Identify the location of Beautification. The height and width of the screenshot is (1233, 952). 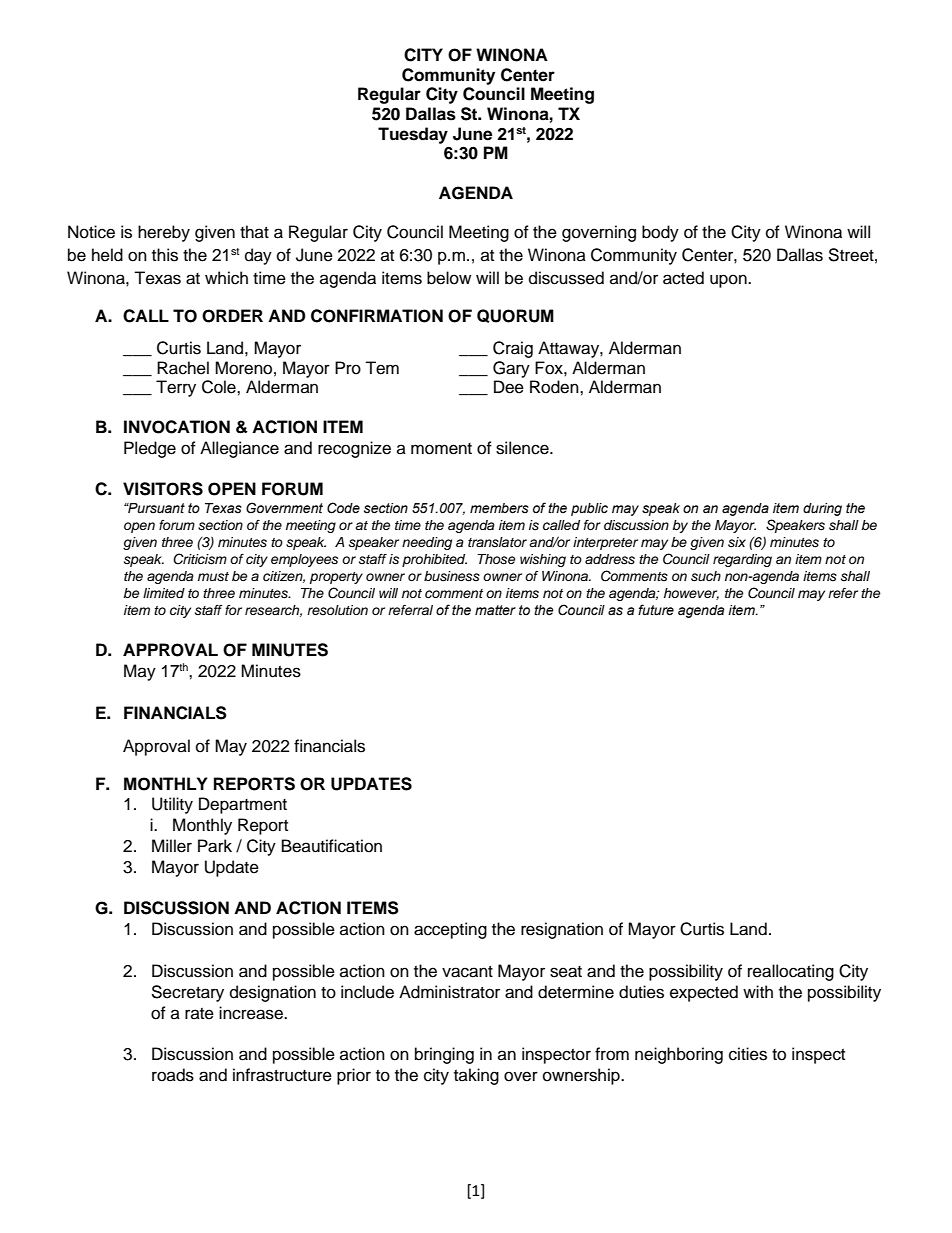
(332, 846).
